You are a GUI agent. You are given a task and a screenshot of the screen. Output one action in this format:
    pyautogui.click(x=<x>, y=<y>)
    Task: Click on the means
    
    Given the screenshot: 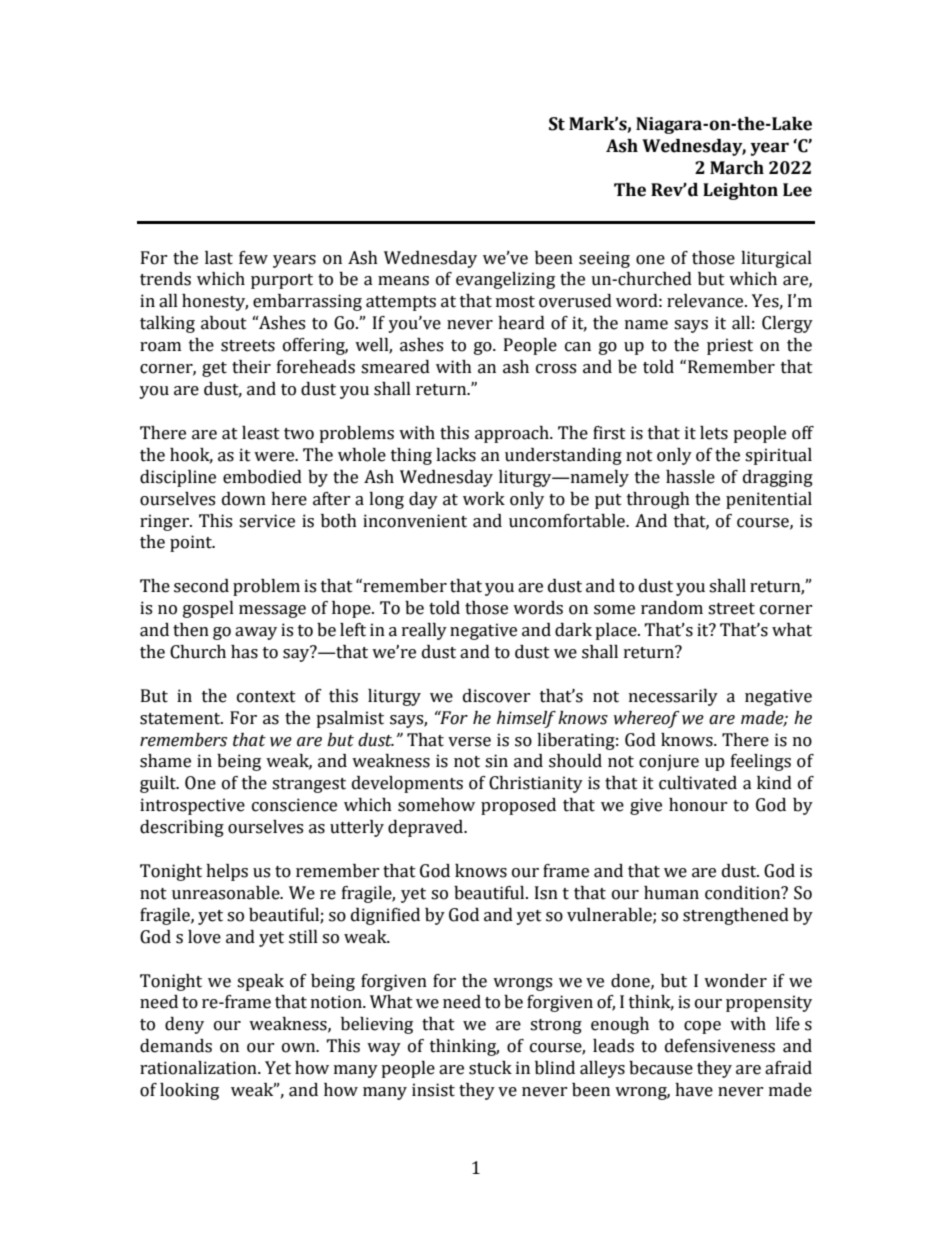 What is the action you would take?
    pyautogui.click(x=403, y=281)
